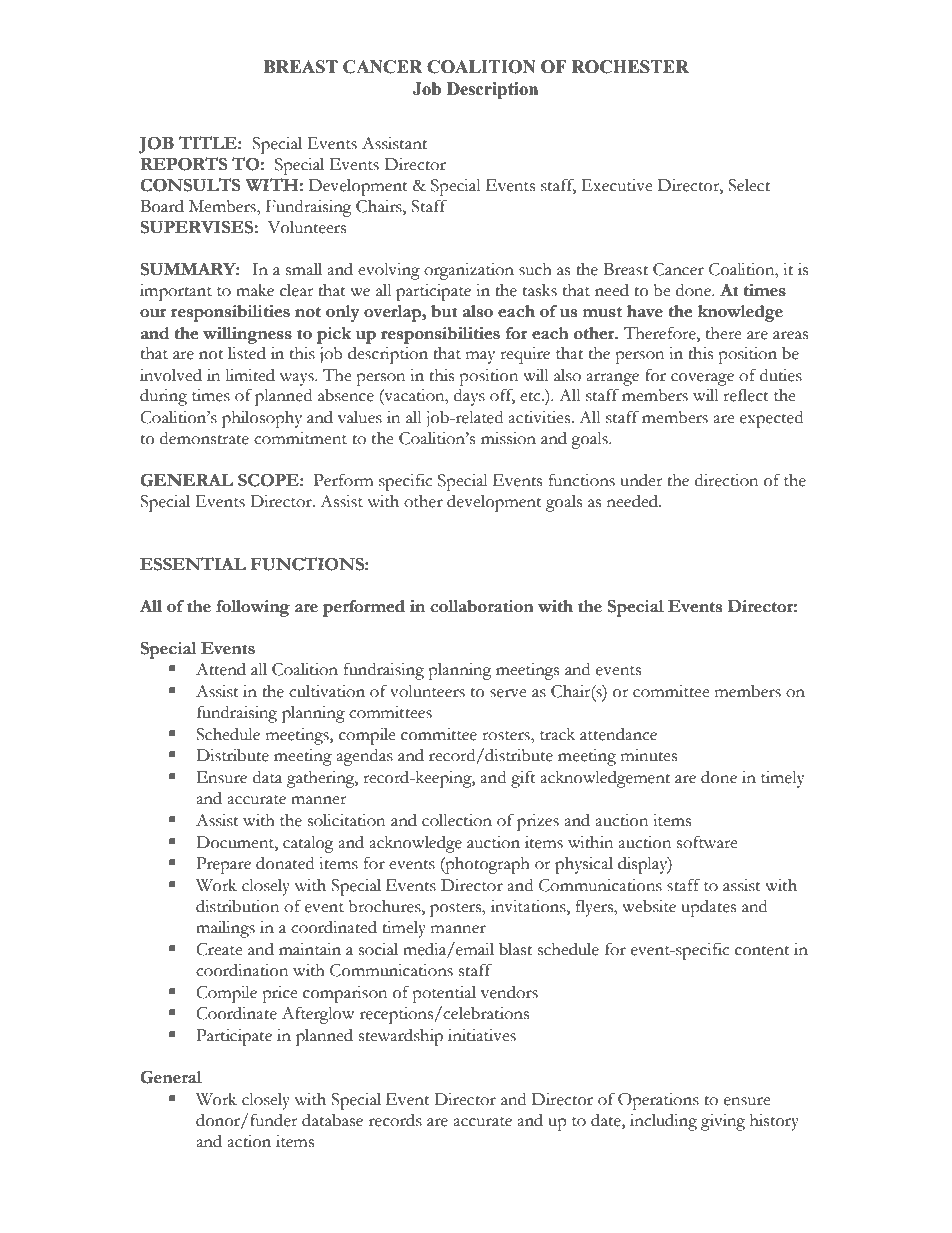  Describe the element at coordinates (223, 865) in the image. I see `Prepare` at that location.
